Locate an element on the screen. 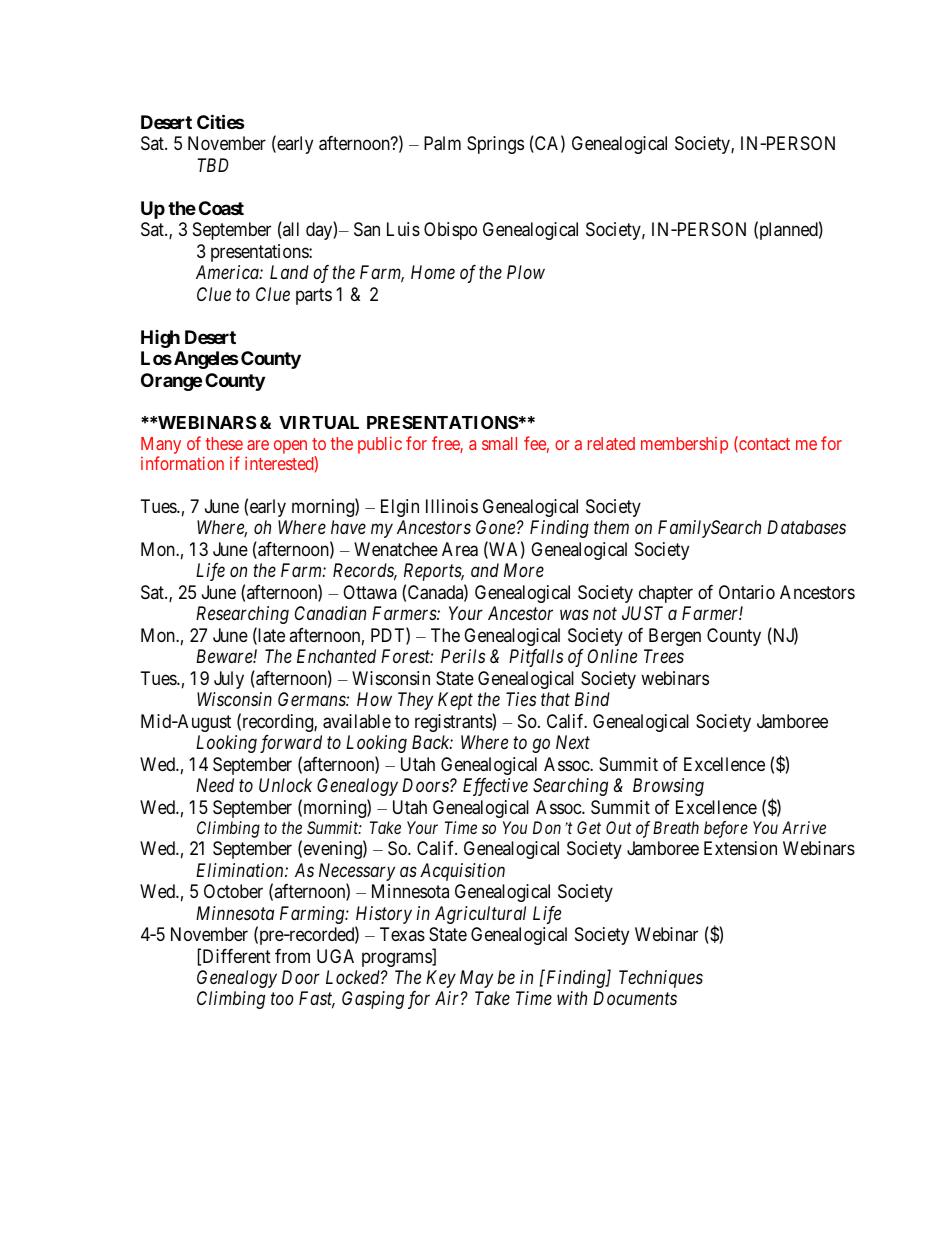 This screenshot has height=1233, width=952. High is located at coordinates (160, 339).
